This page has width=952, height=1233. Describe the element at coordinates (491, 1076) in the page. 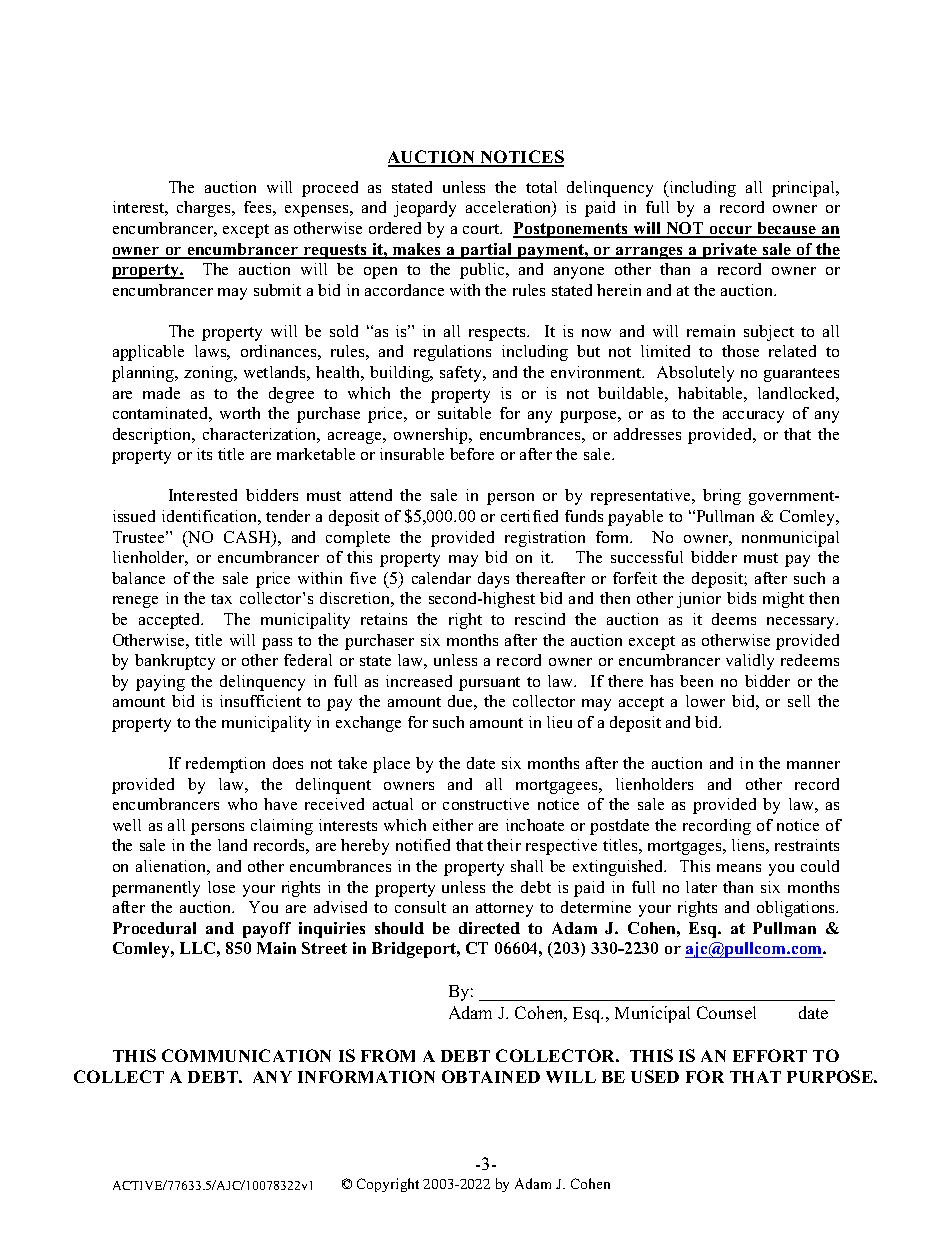

I see `OBTAINED` at that location.
